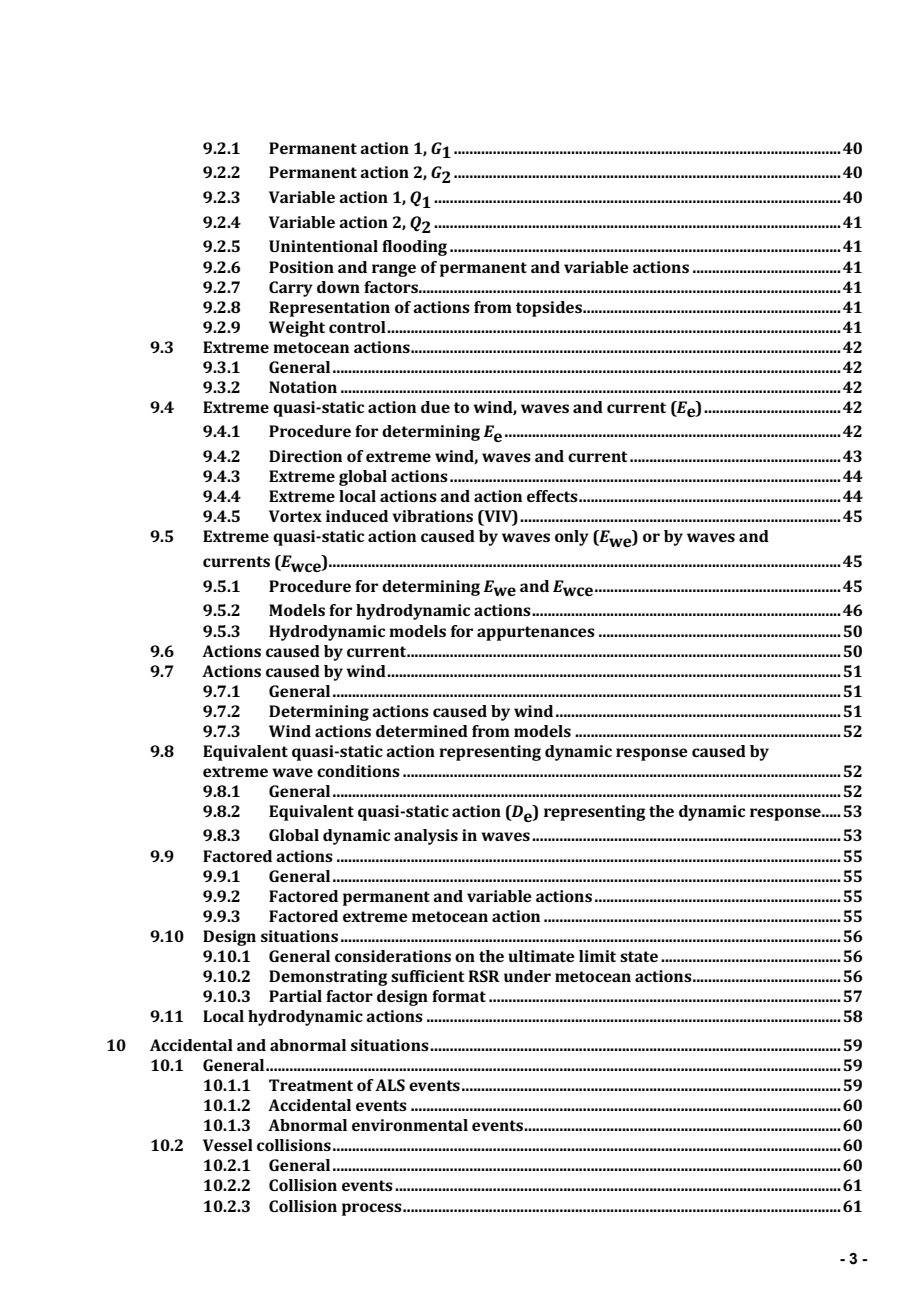  What do you see at coordinates (426, 837) in the screenshot?
I see `analysis` at bounding box center [426, 837].
